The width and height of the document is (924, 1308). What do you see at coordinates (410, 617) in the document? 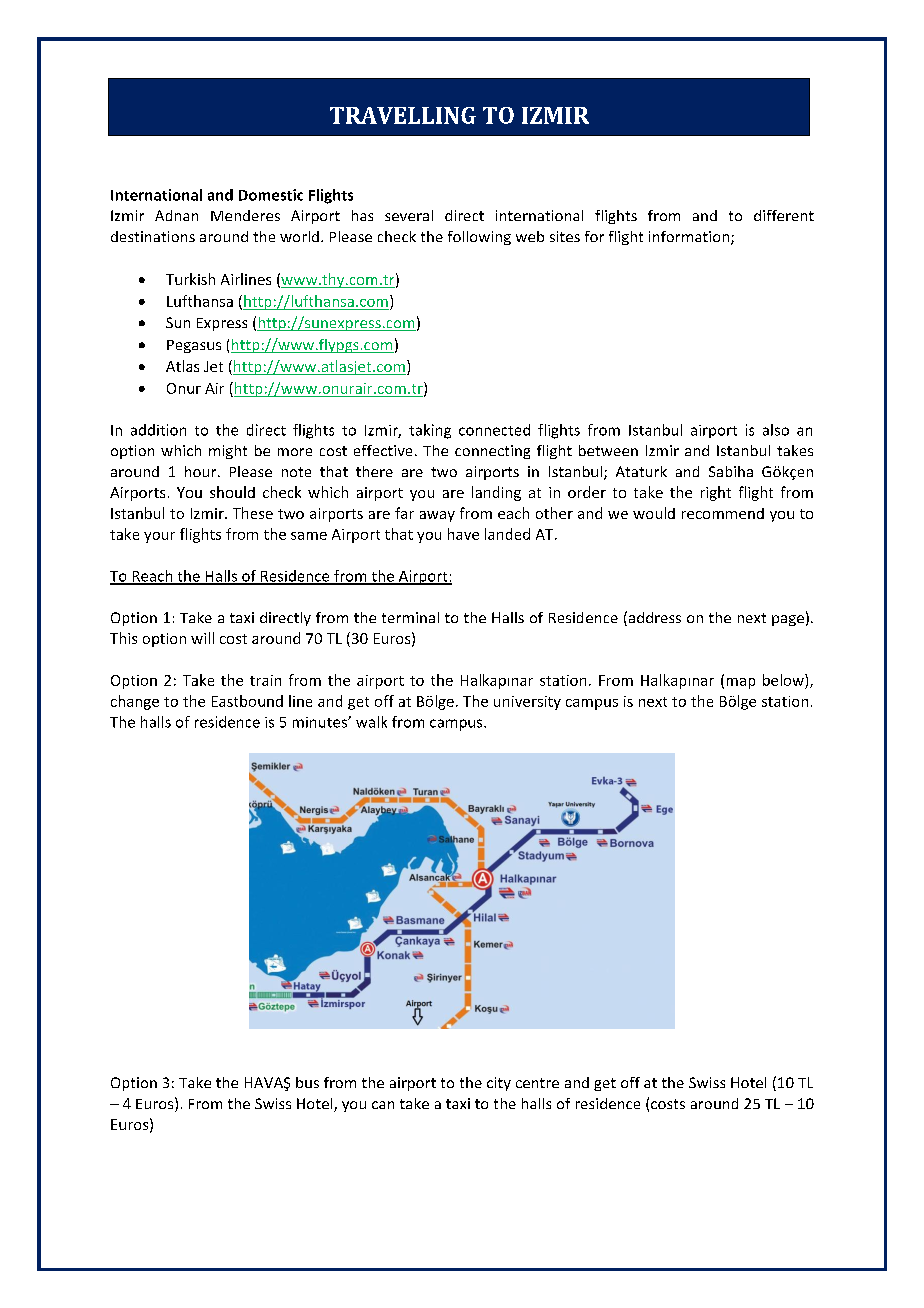
I see `terminal` at bounding box center [410, 617].
